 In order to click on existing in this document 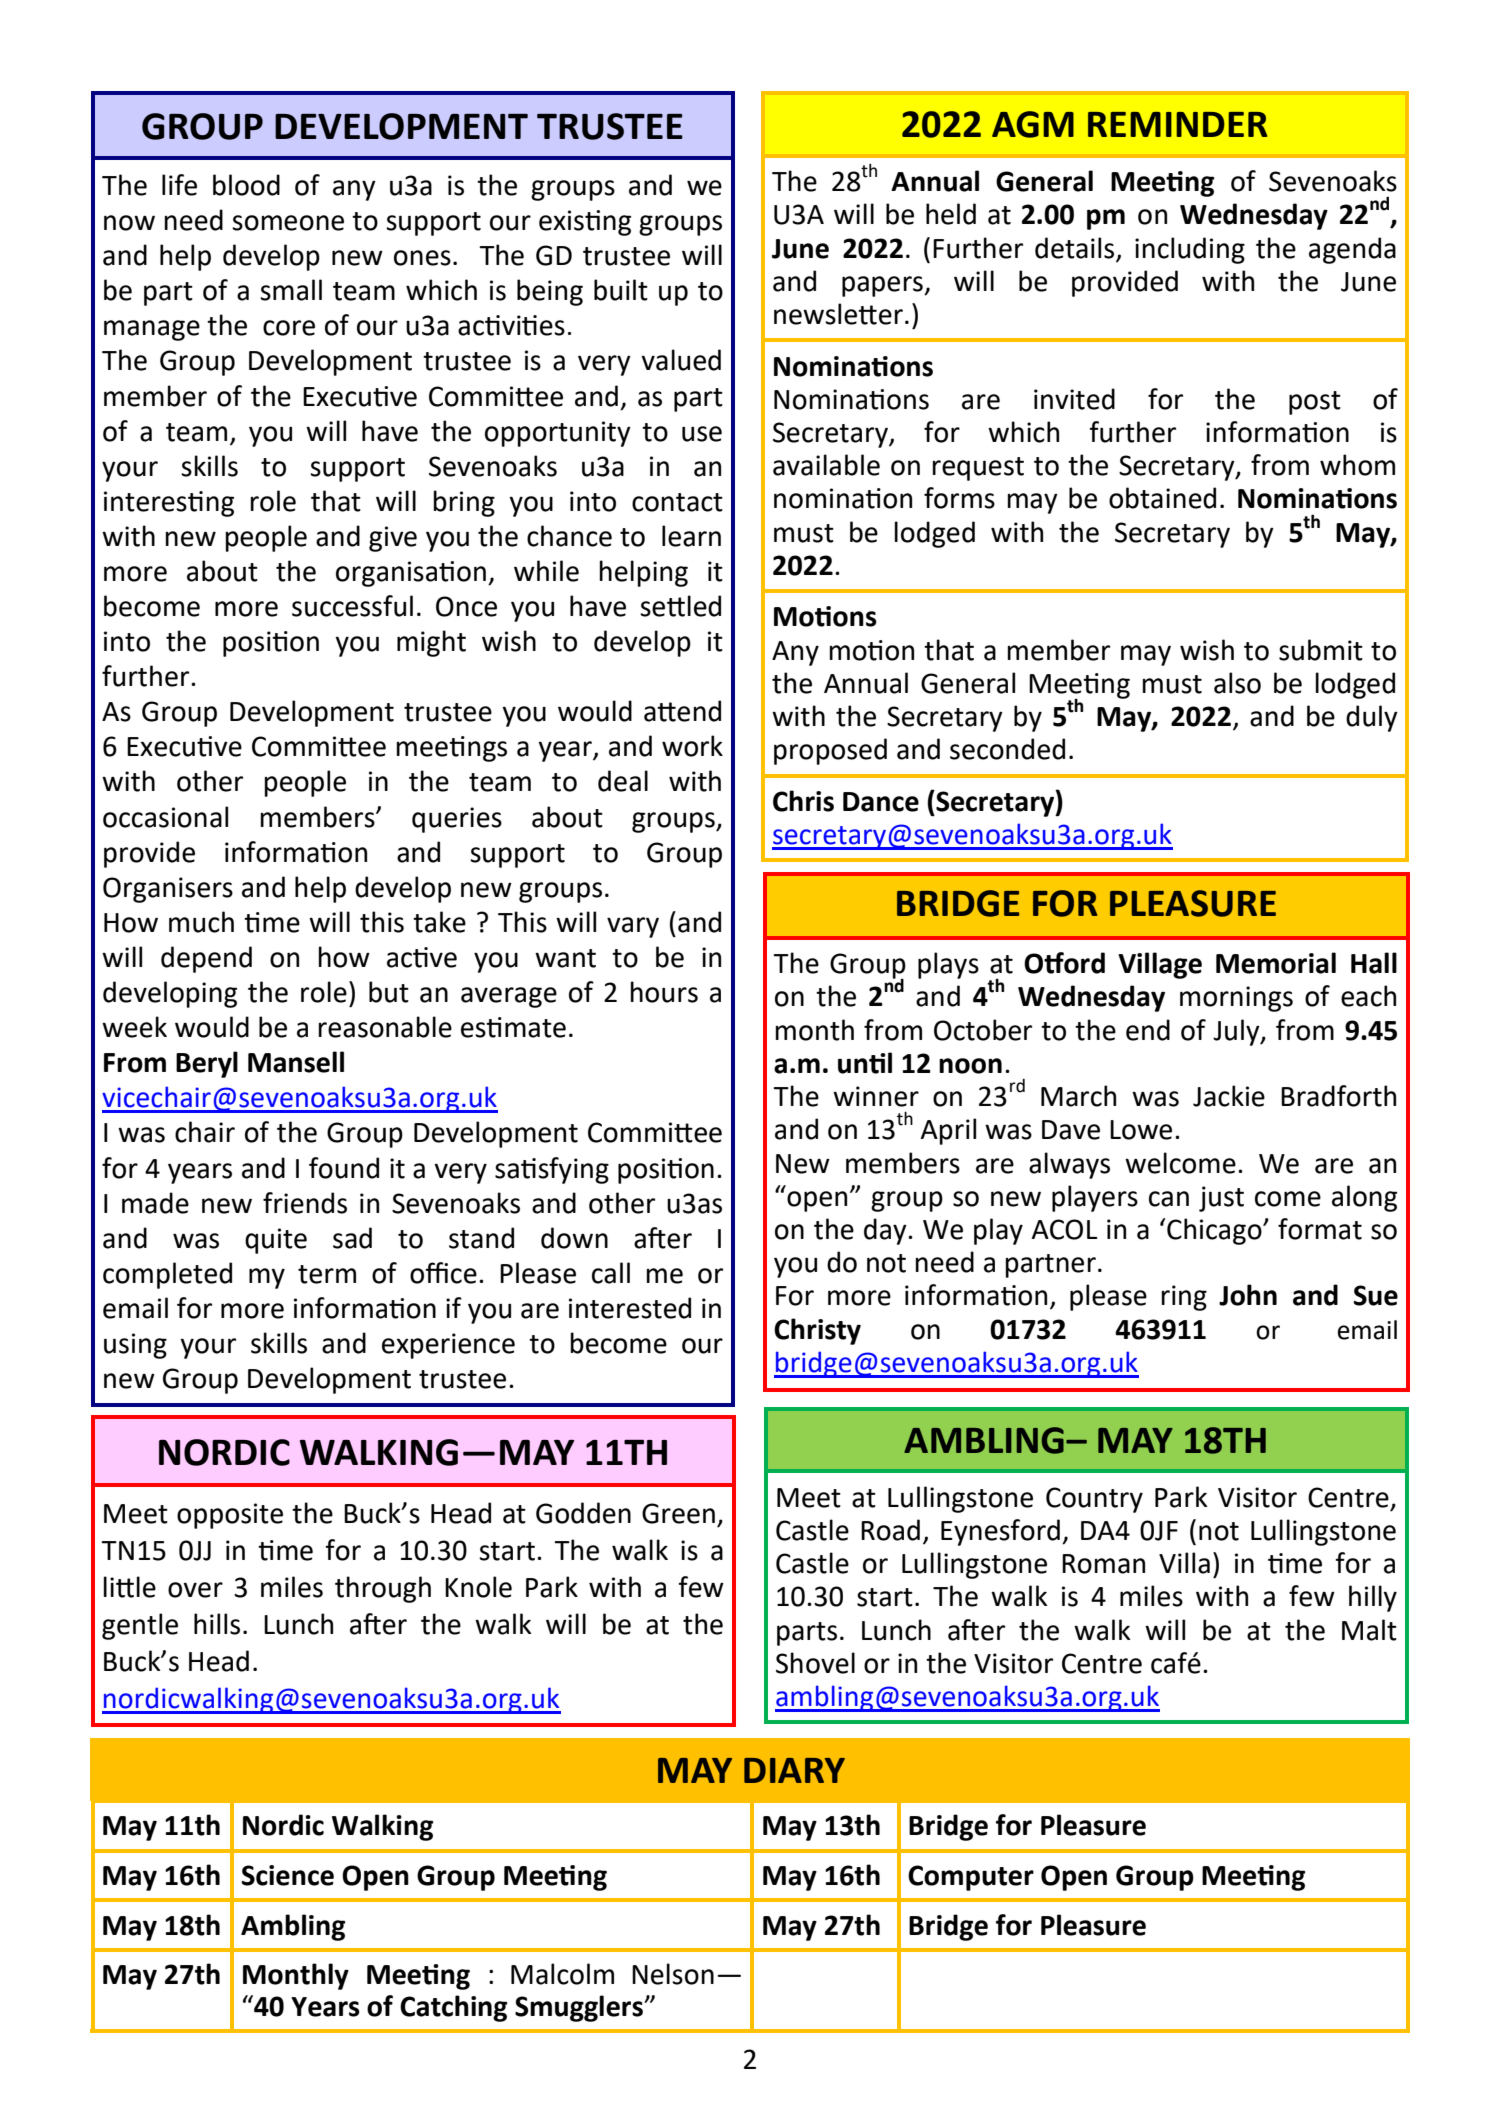, I will do `click(585, 223)`.
